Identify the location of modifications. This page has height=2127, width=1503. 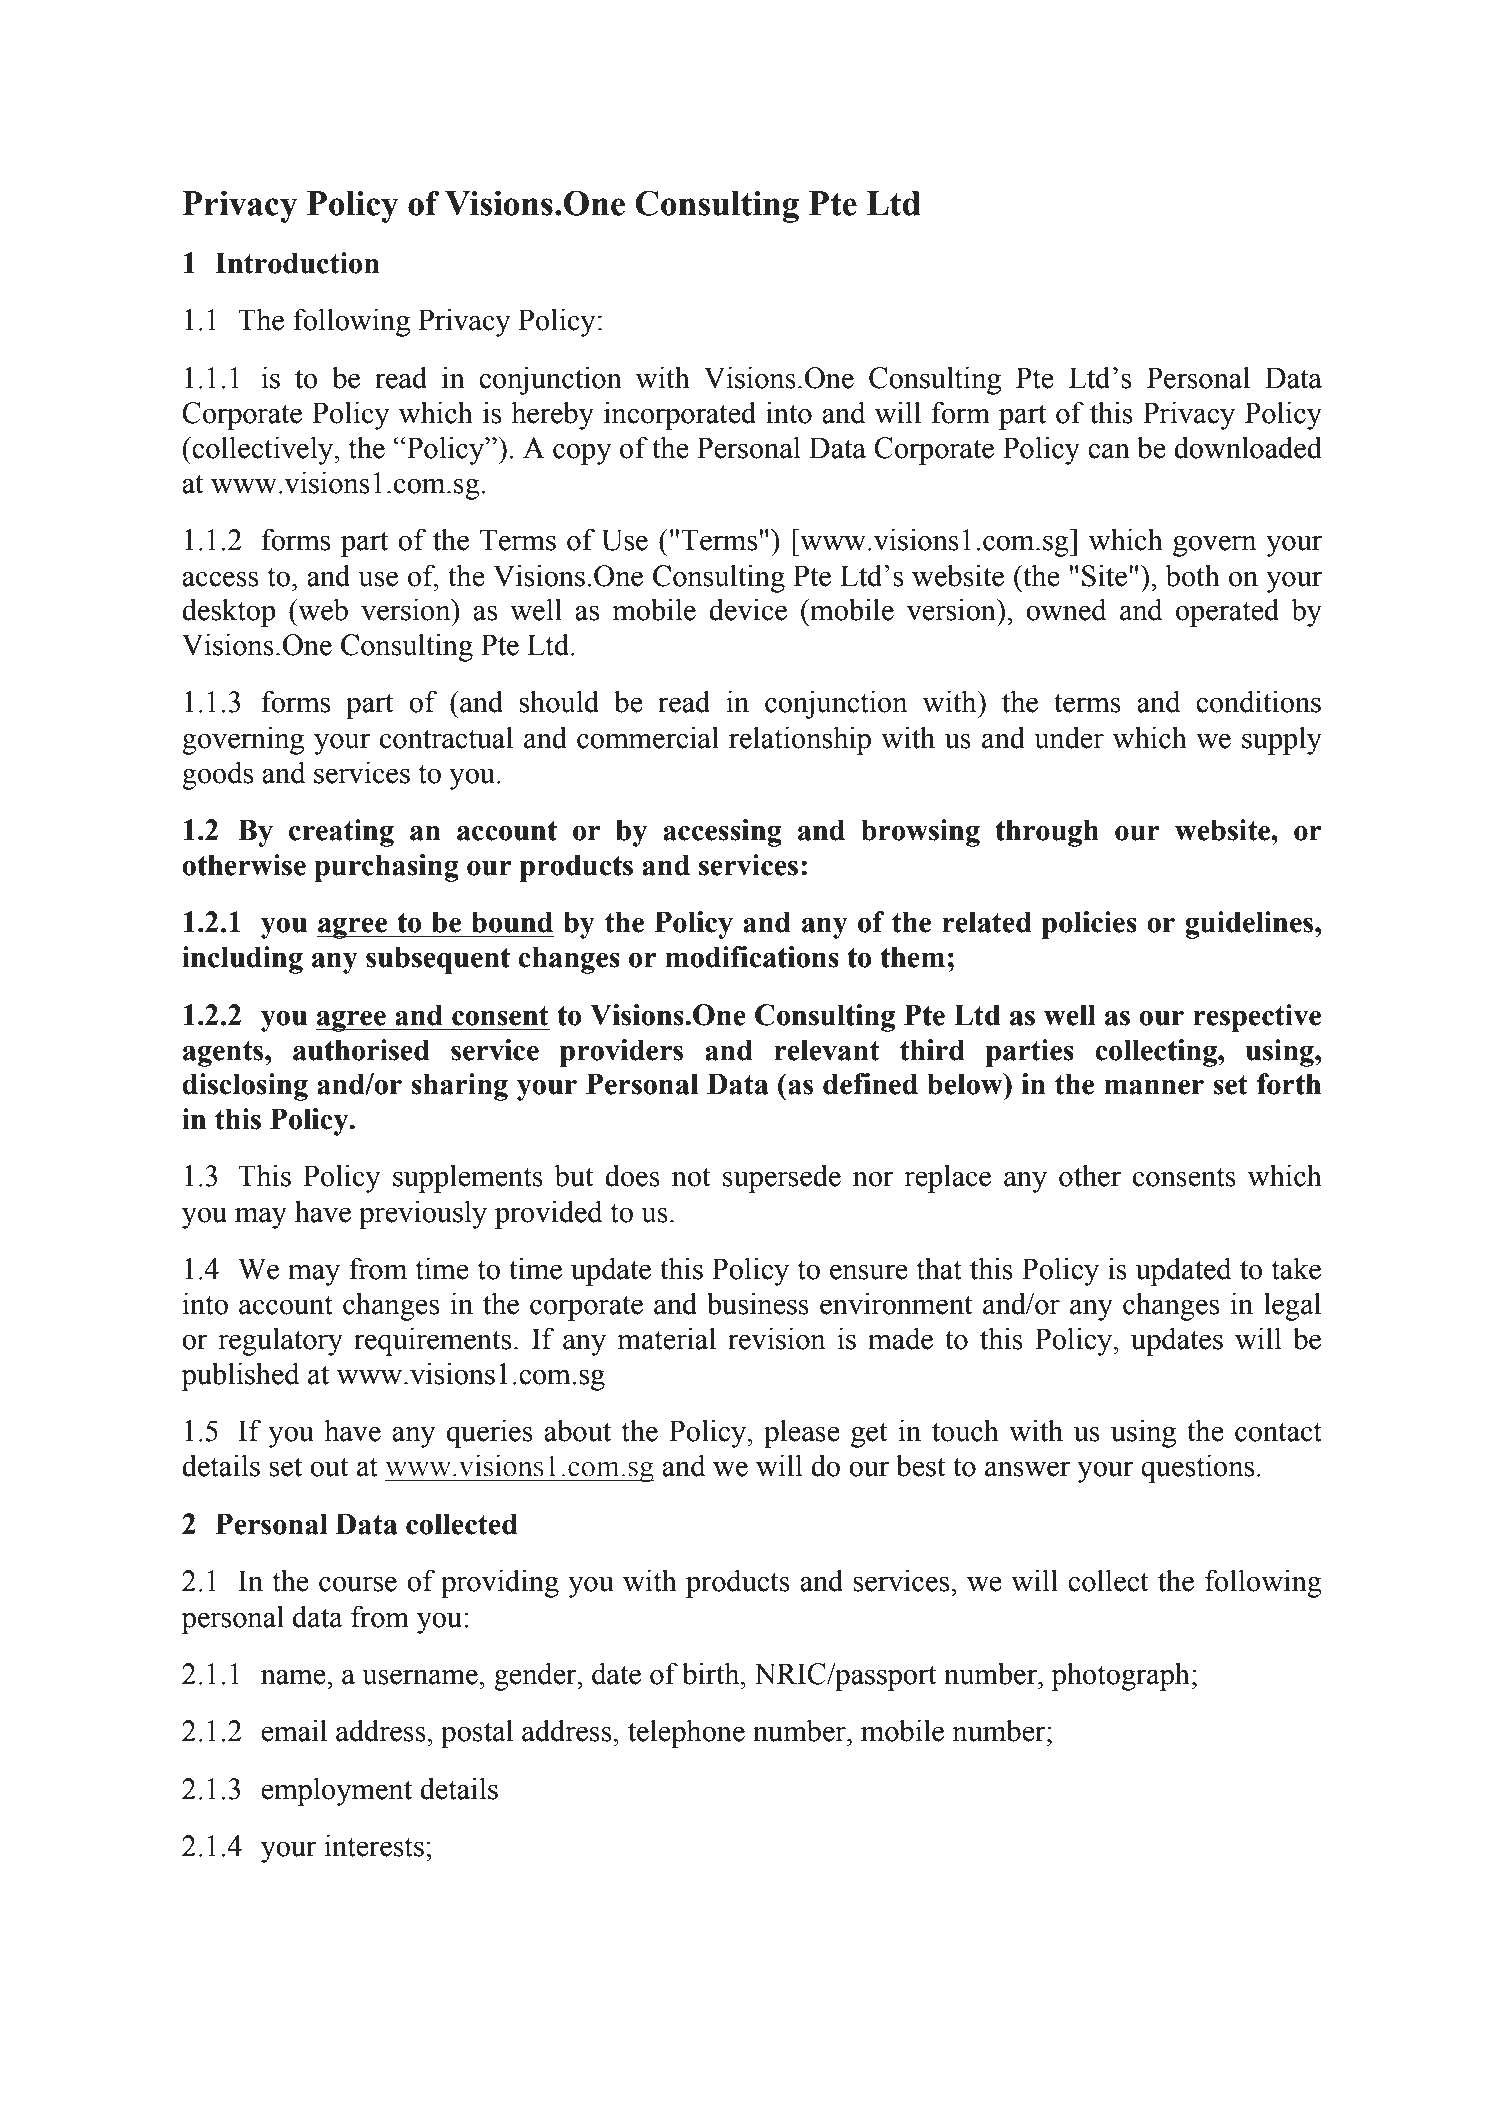
(752, 957).
